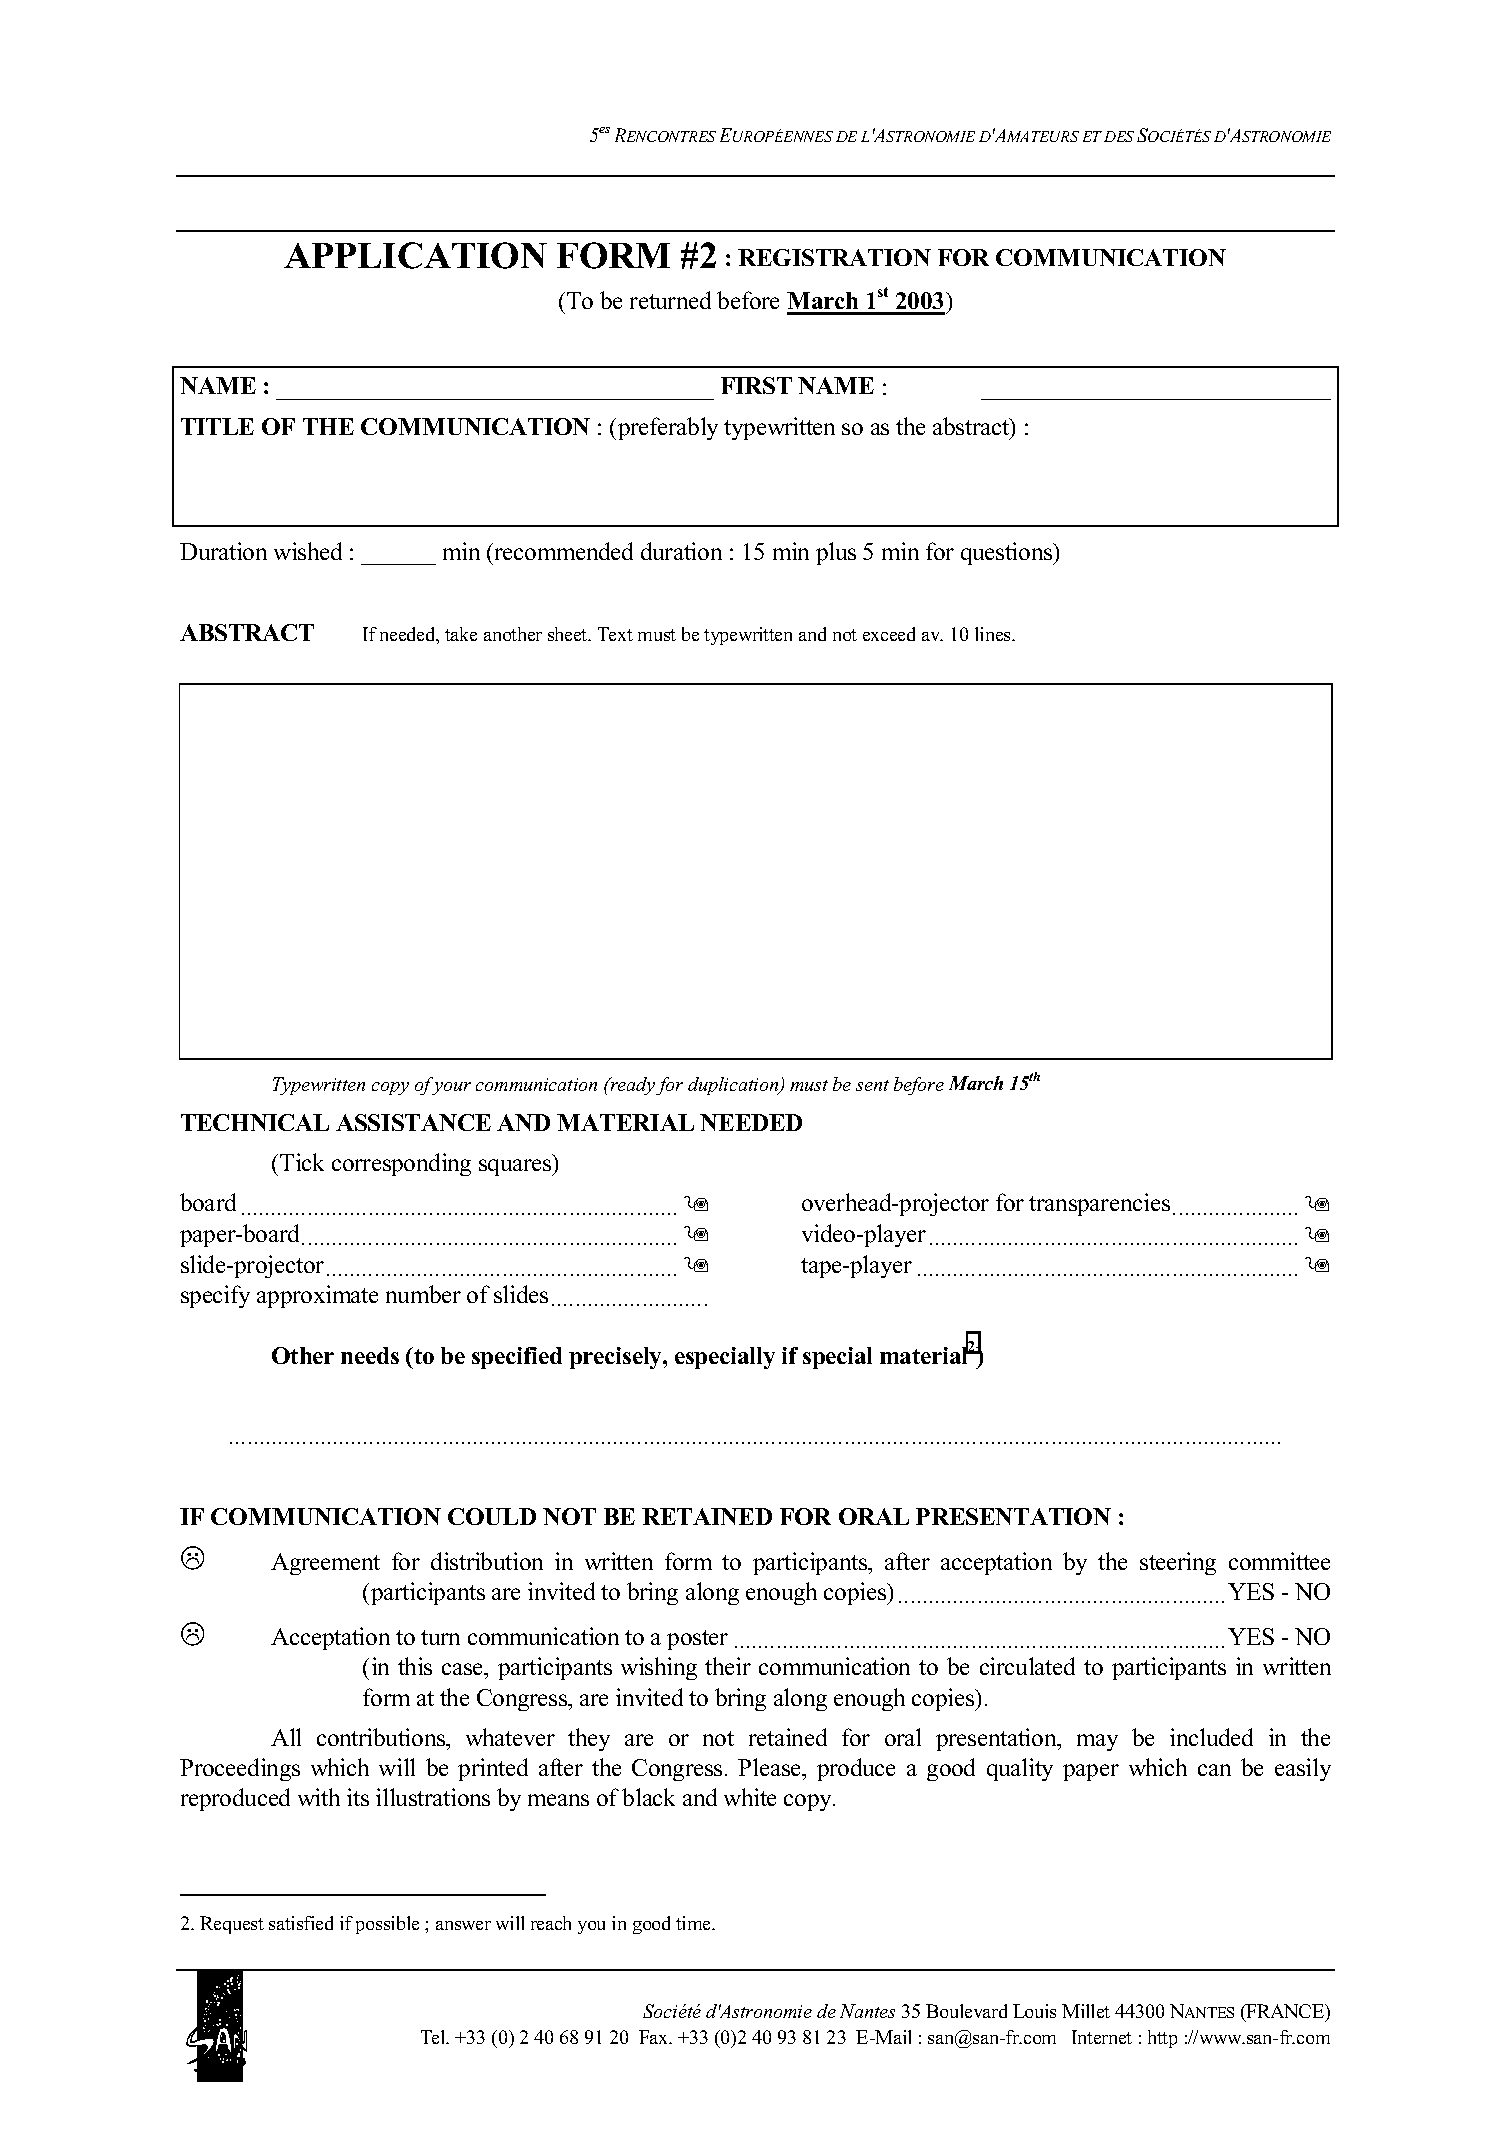 This screenshot has width=1510, height=2137. What do you see at coordinates (695, 1923) in the screenshot?
I see `time` at bounding box center [695, 1923].
